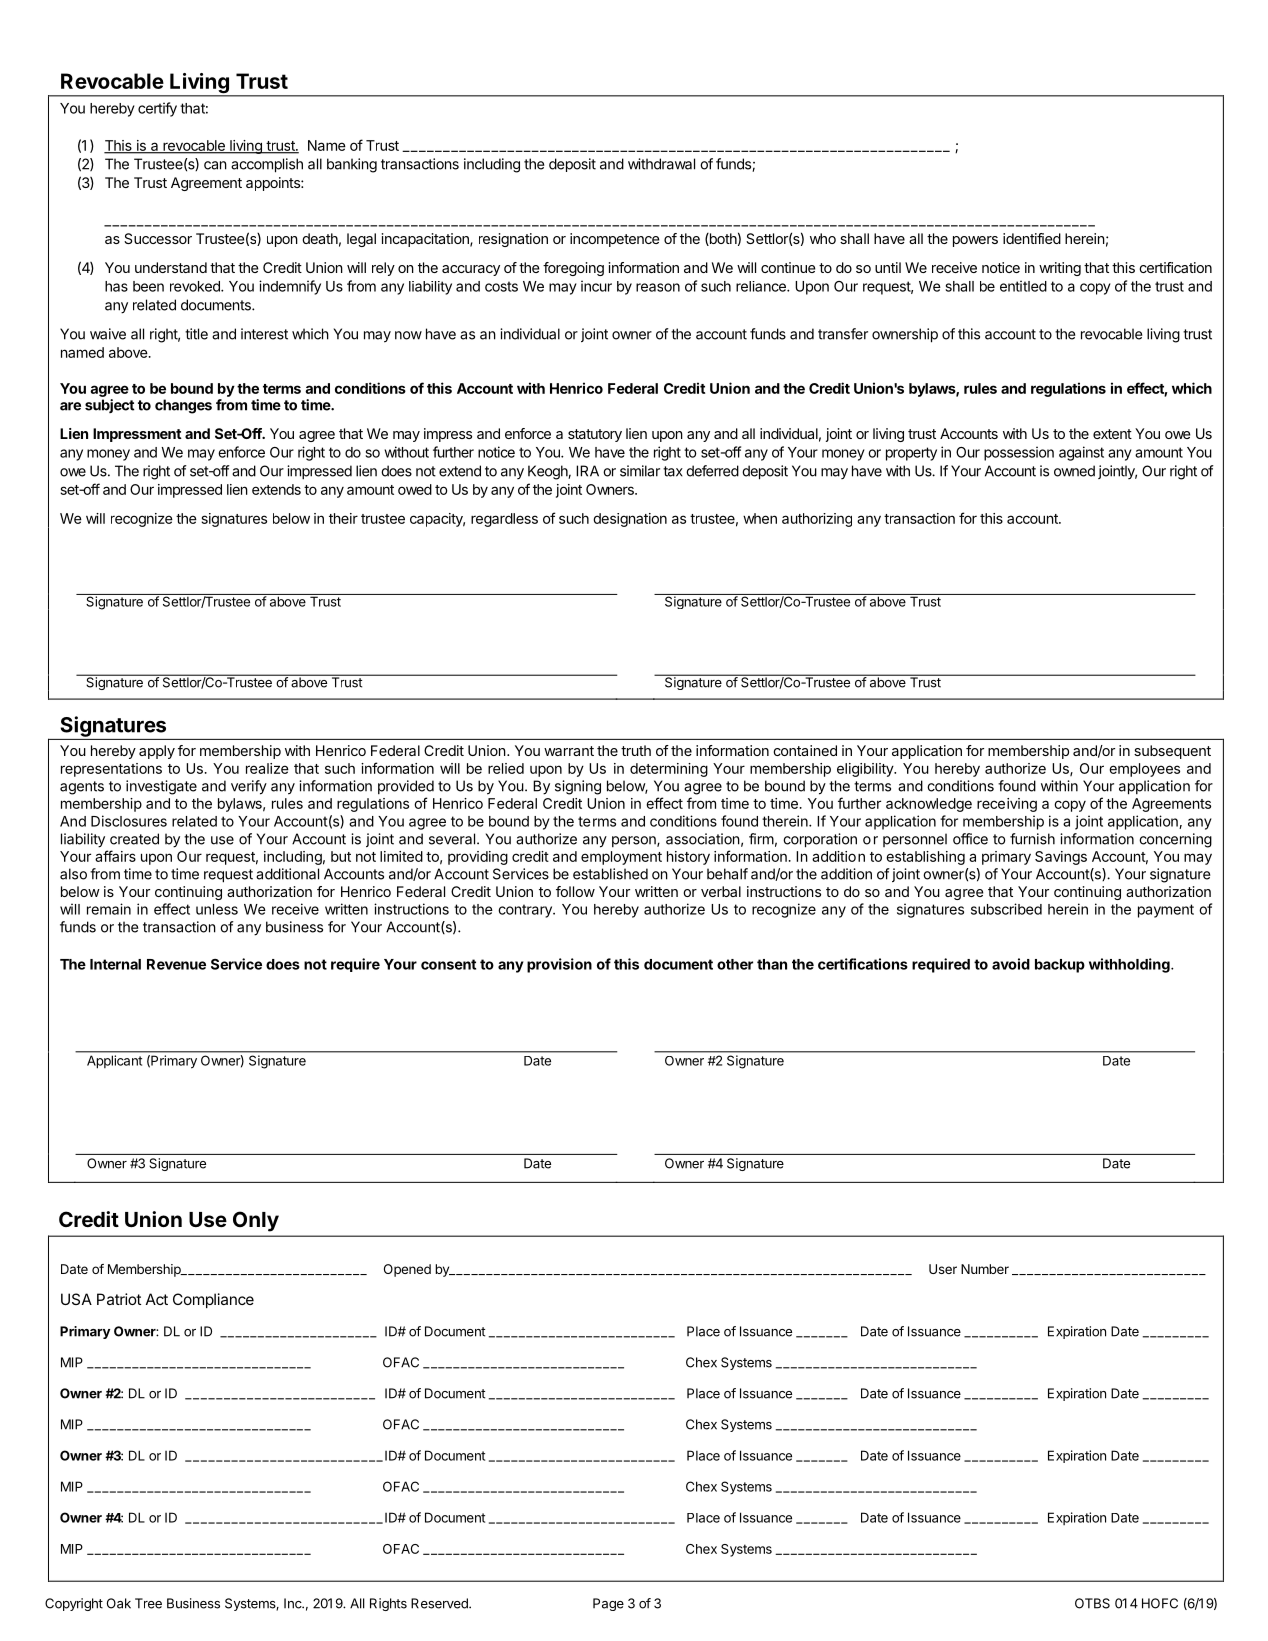 The width and height of the screenshot is (1268, 1641). What do you see at coordinates (148, 1603) in the screenshot?
I see `Tree` at bounding box center [148, 1603].
